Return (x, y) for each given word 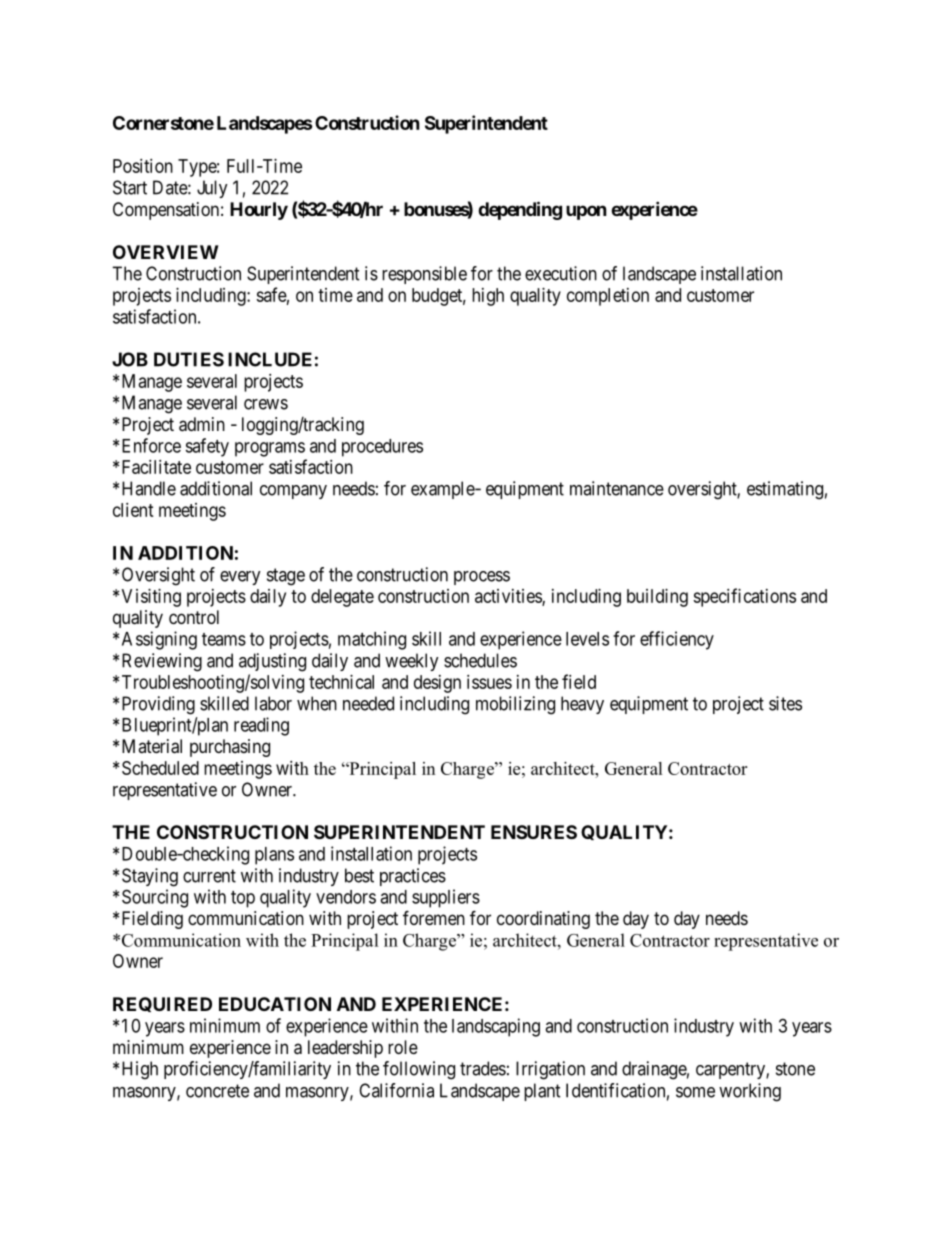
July (212, 189)
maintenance (617, 488)
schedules (480, 660)
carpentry (731, 1070)
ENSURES (534, 832)
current (209, 876)
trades (483, 1068)
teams (224, 639)
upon (586, 212)
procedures (382, 448)
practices (413, 877)
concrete (217, 1091)
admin (202, 424)
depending (520, 210)
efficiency (677, 640)
